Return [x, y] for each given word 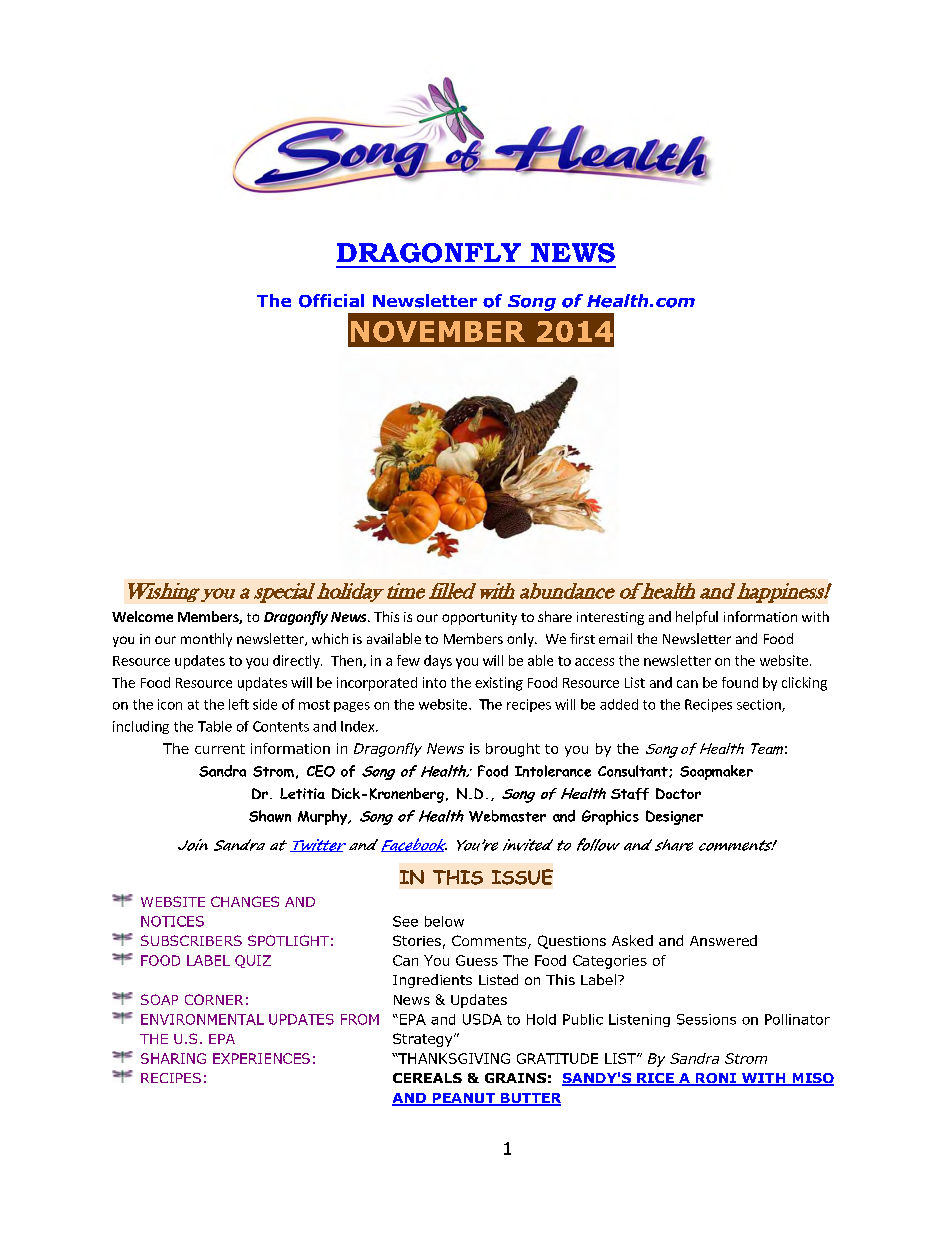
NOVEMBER [438, 331]
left [239, 704]
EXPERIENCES [261, 1058]
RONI [716, 1079]
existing [499, 684]
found [740, 682]
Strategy [424, 1040]
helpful [697, 618]
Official [331, 301]
